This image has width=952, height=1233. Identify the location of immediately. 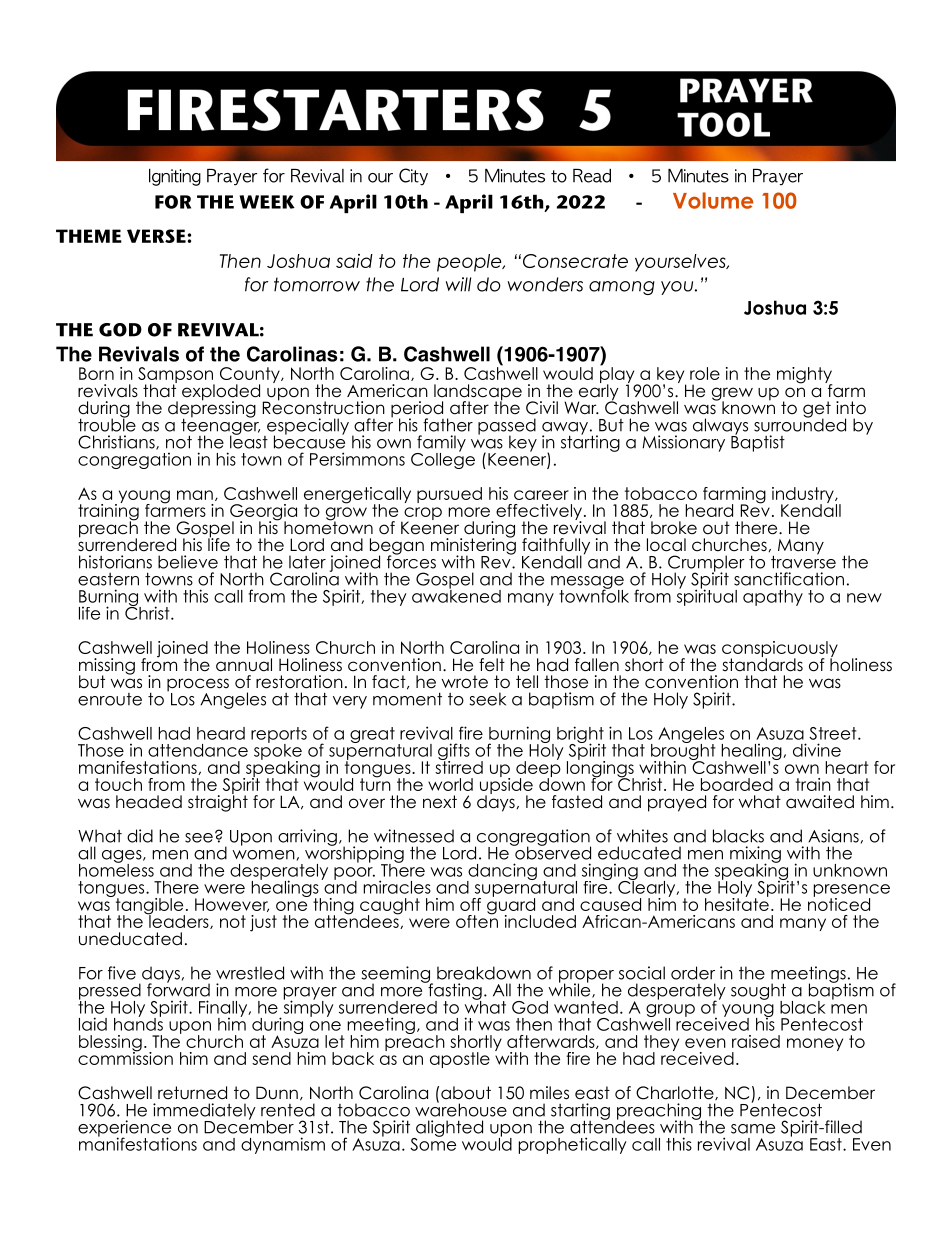
(204, 1112).
